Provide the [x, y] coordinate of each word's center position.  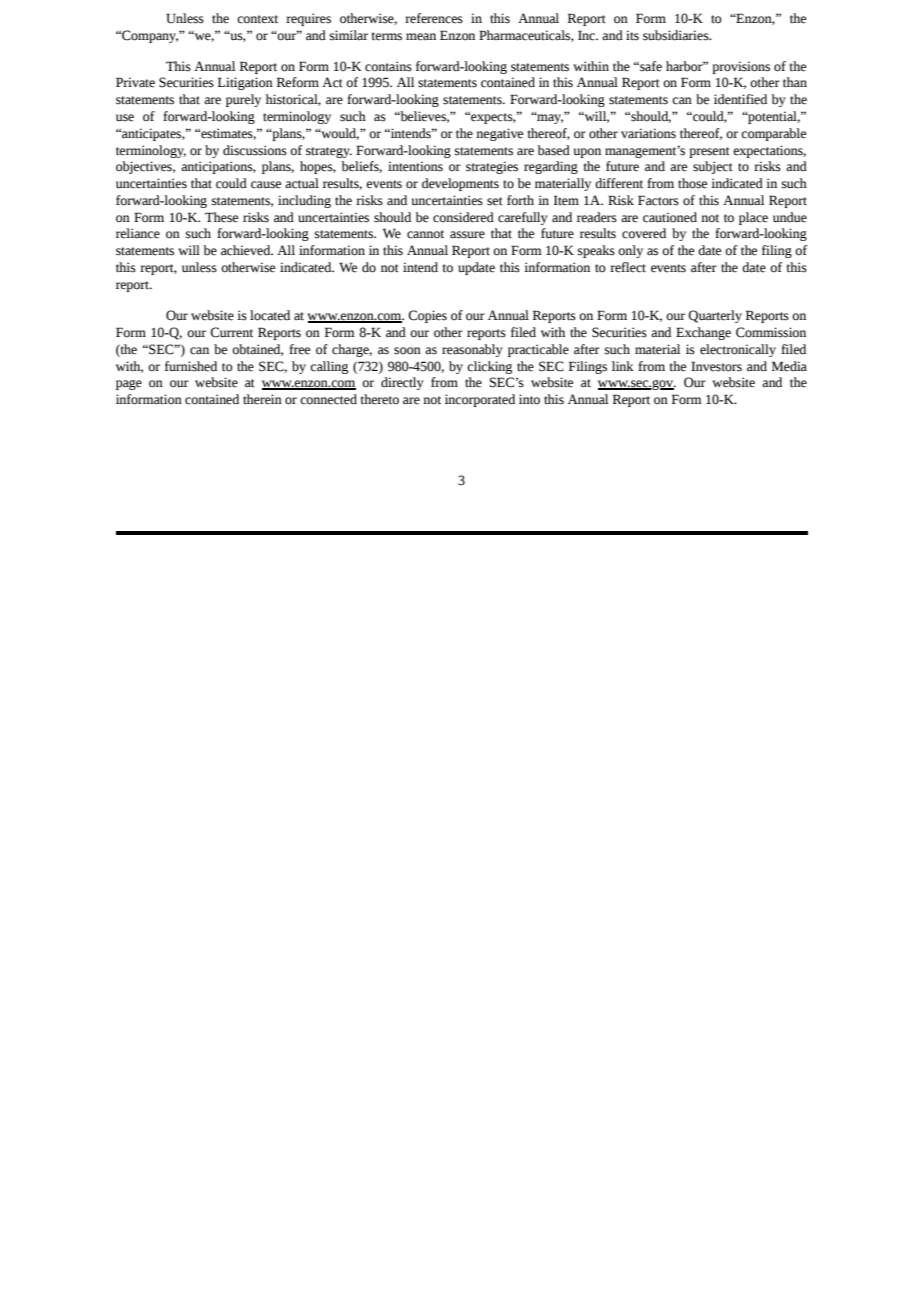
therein [262, 399]
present [709, 152]
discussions [255, 150]
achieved [247, 250]
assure [467, 235]
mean [421, 37]
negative [499, 134]
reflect [628, 267]
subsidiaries [677, 35]
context [257, 19]
